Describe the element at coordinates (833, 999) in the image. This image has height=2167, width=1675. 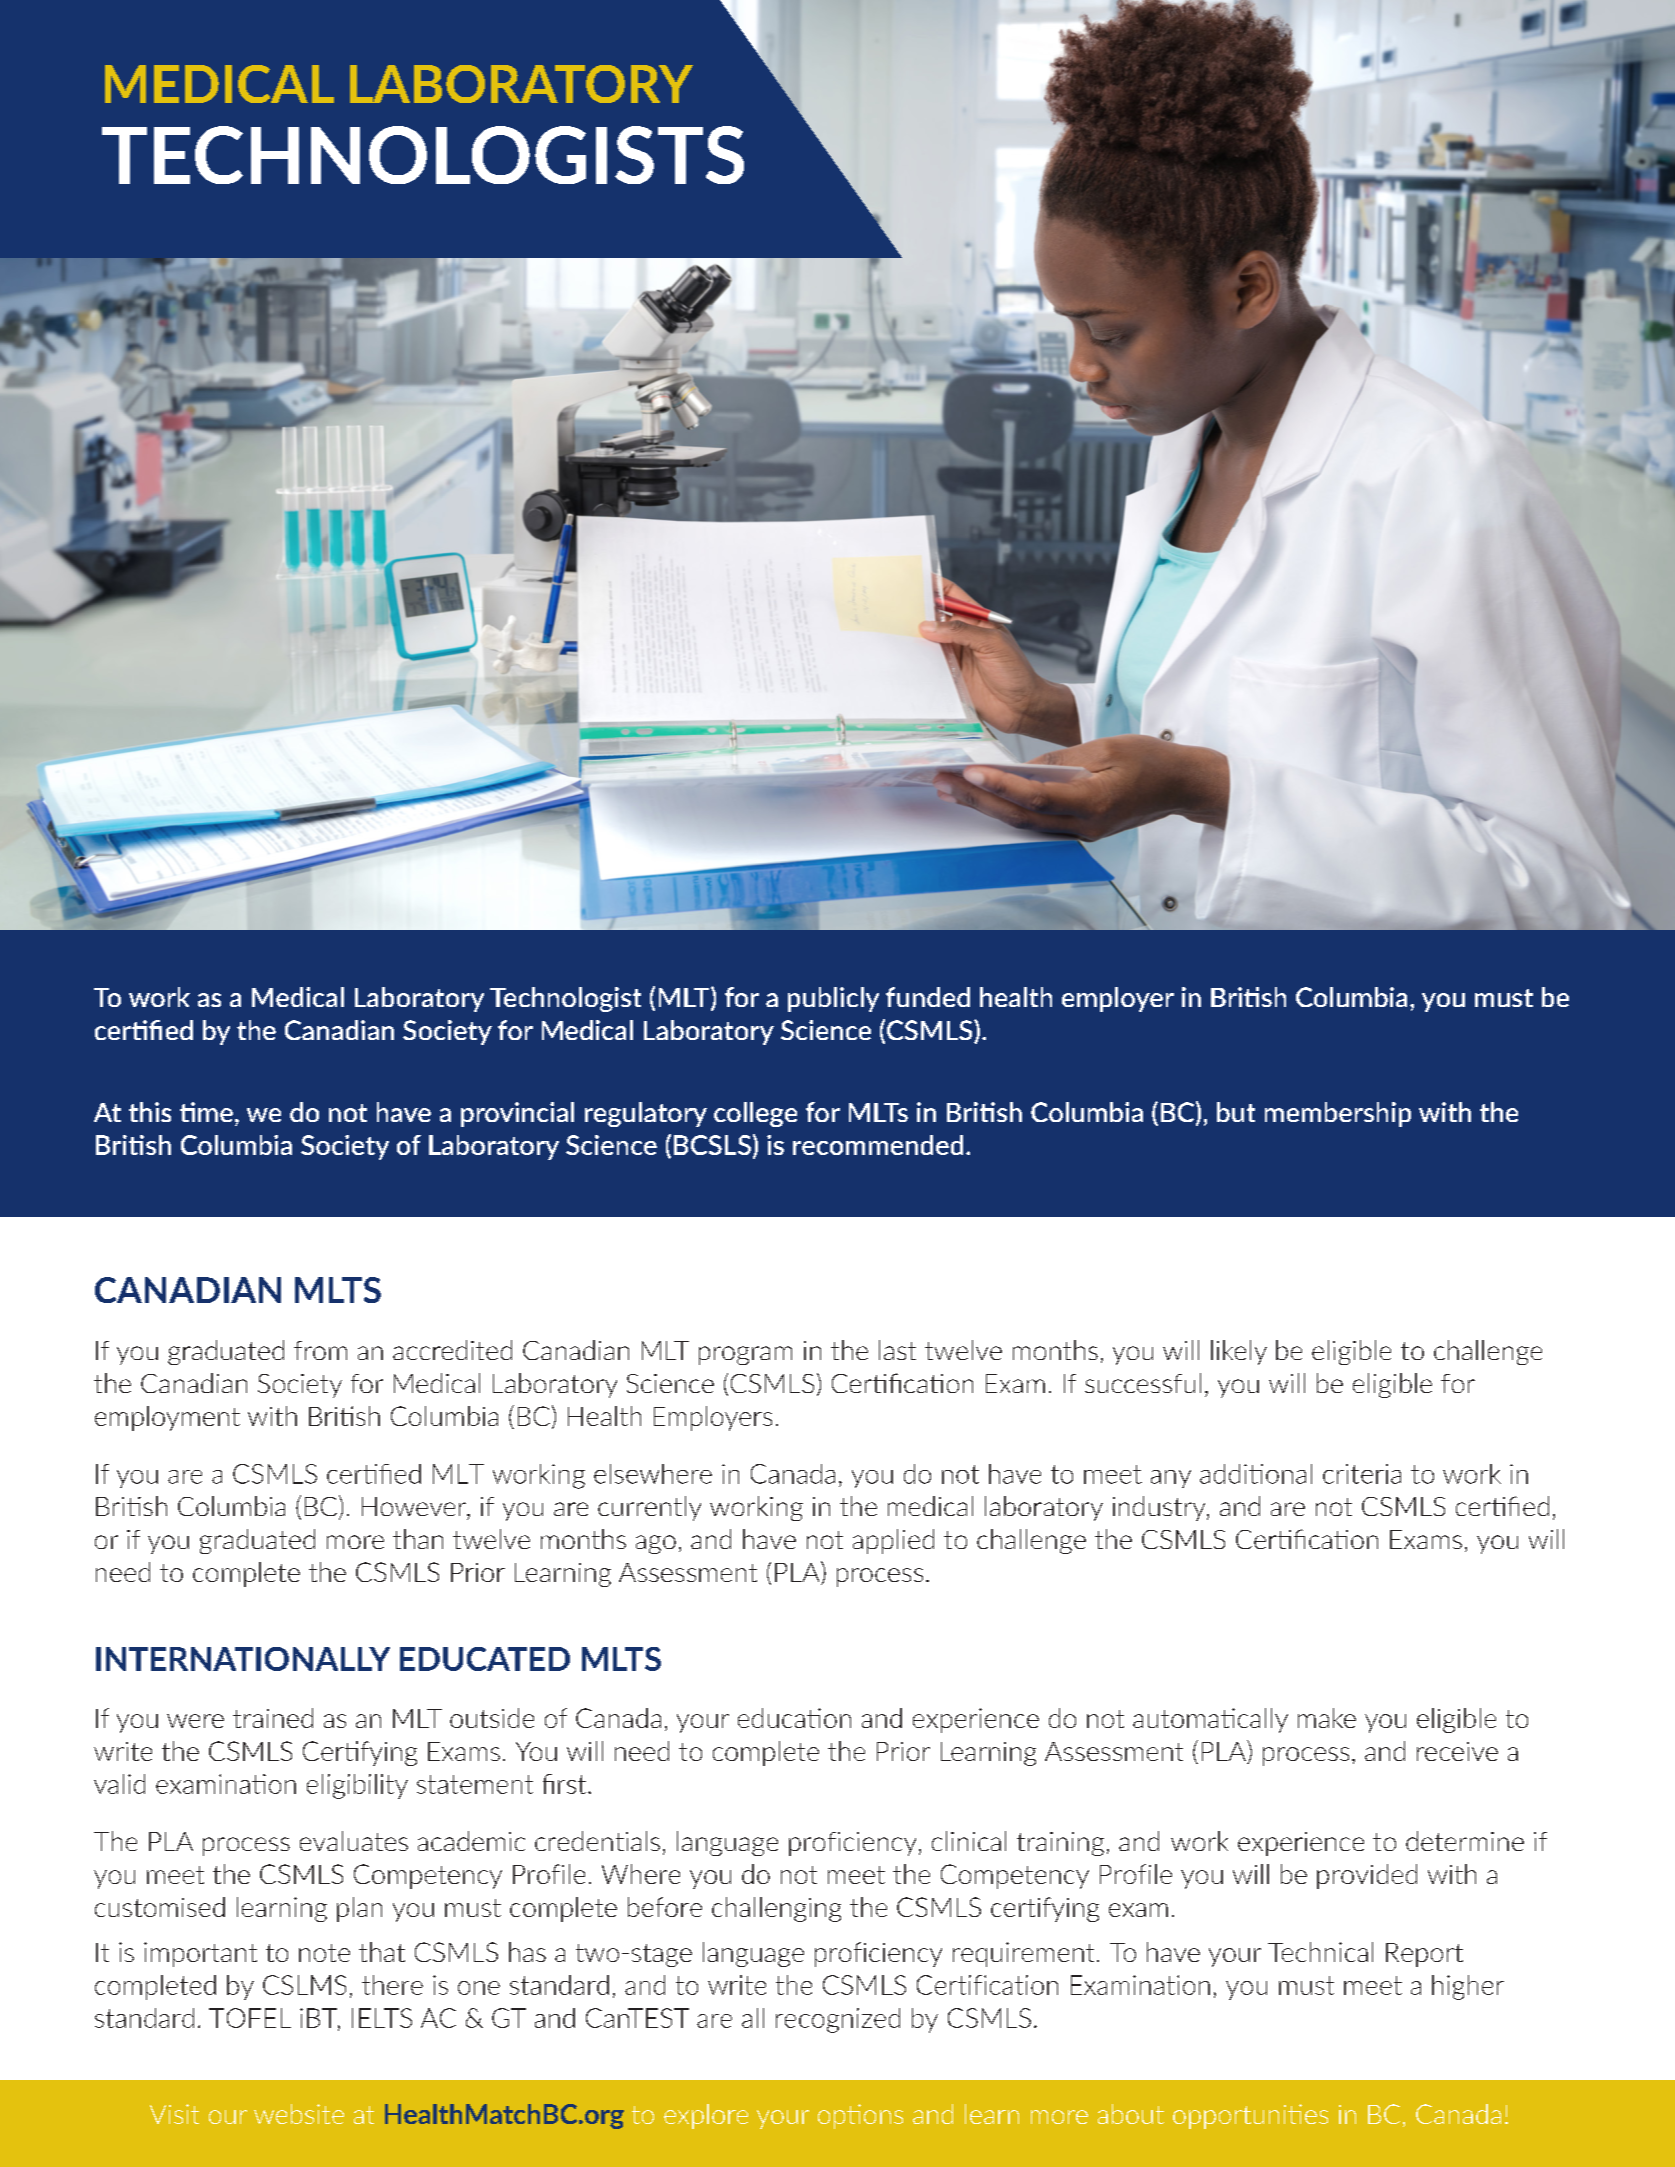
I see `publicly` at that location.
